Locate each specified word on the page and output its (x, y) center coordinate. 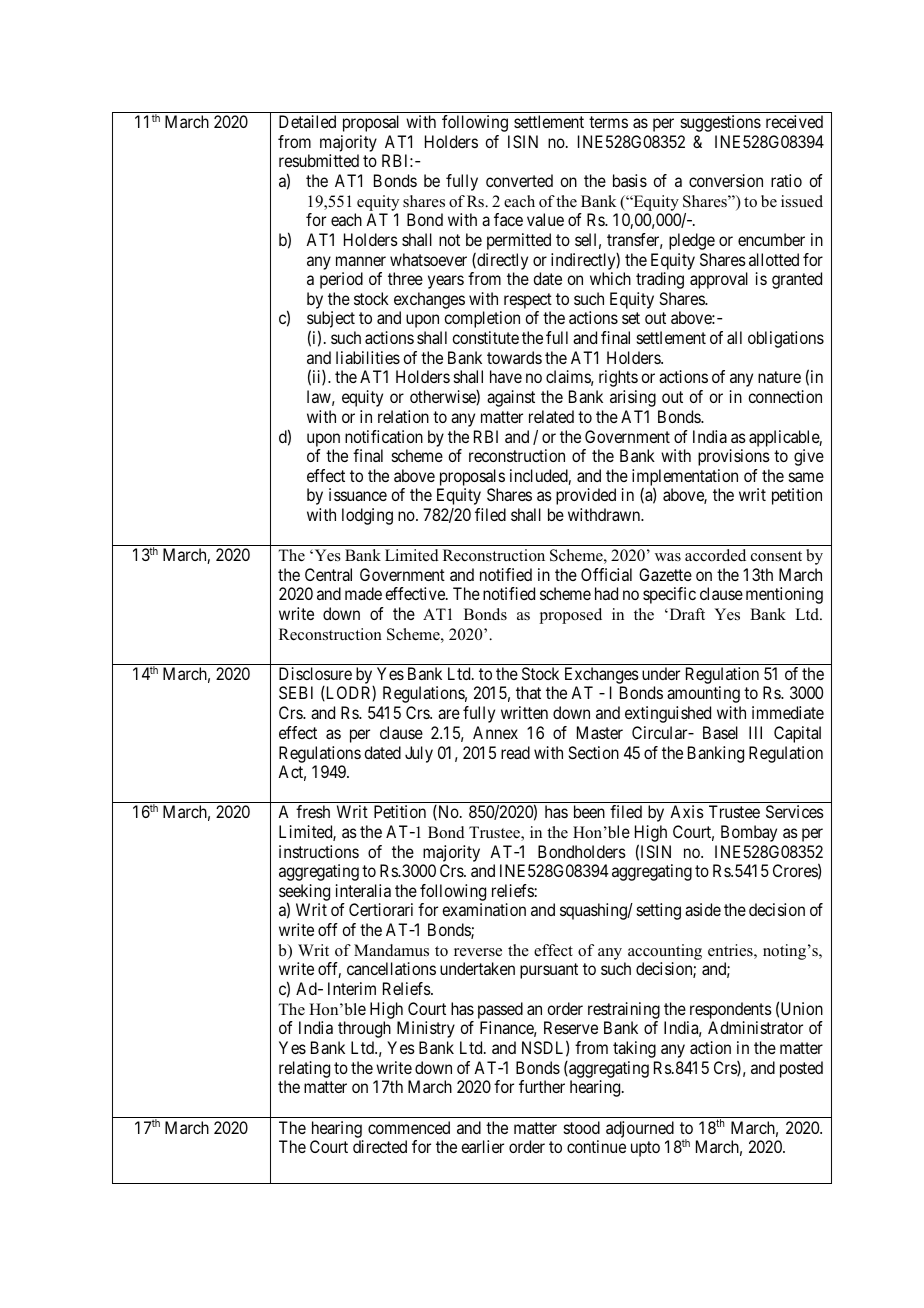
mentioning (784, 595)
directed (380, 1146)
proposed (571, 616)
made (363, 593)
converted (519, 180)
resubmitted (319, 160)
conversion (726, 180)
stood (582, 1127)
